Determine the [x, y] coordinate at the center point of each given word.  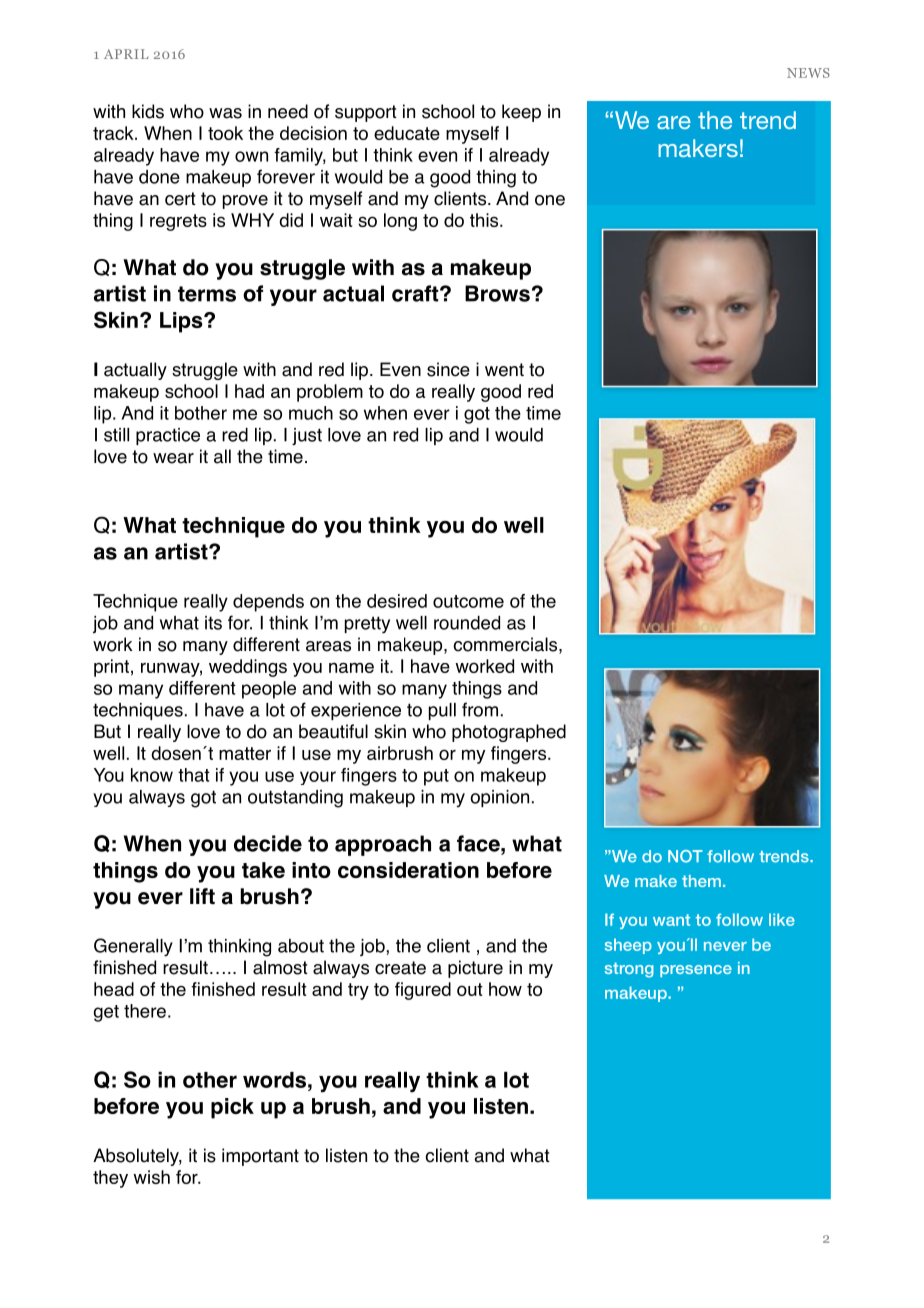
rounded [467, 623]
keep [521, 113]
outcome [468, 601]
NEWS [808, 73]
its [213, 623]
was [225, 113]
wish [151, 1177]
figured [423, 991]
